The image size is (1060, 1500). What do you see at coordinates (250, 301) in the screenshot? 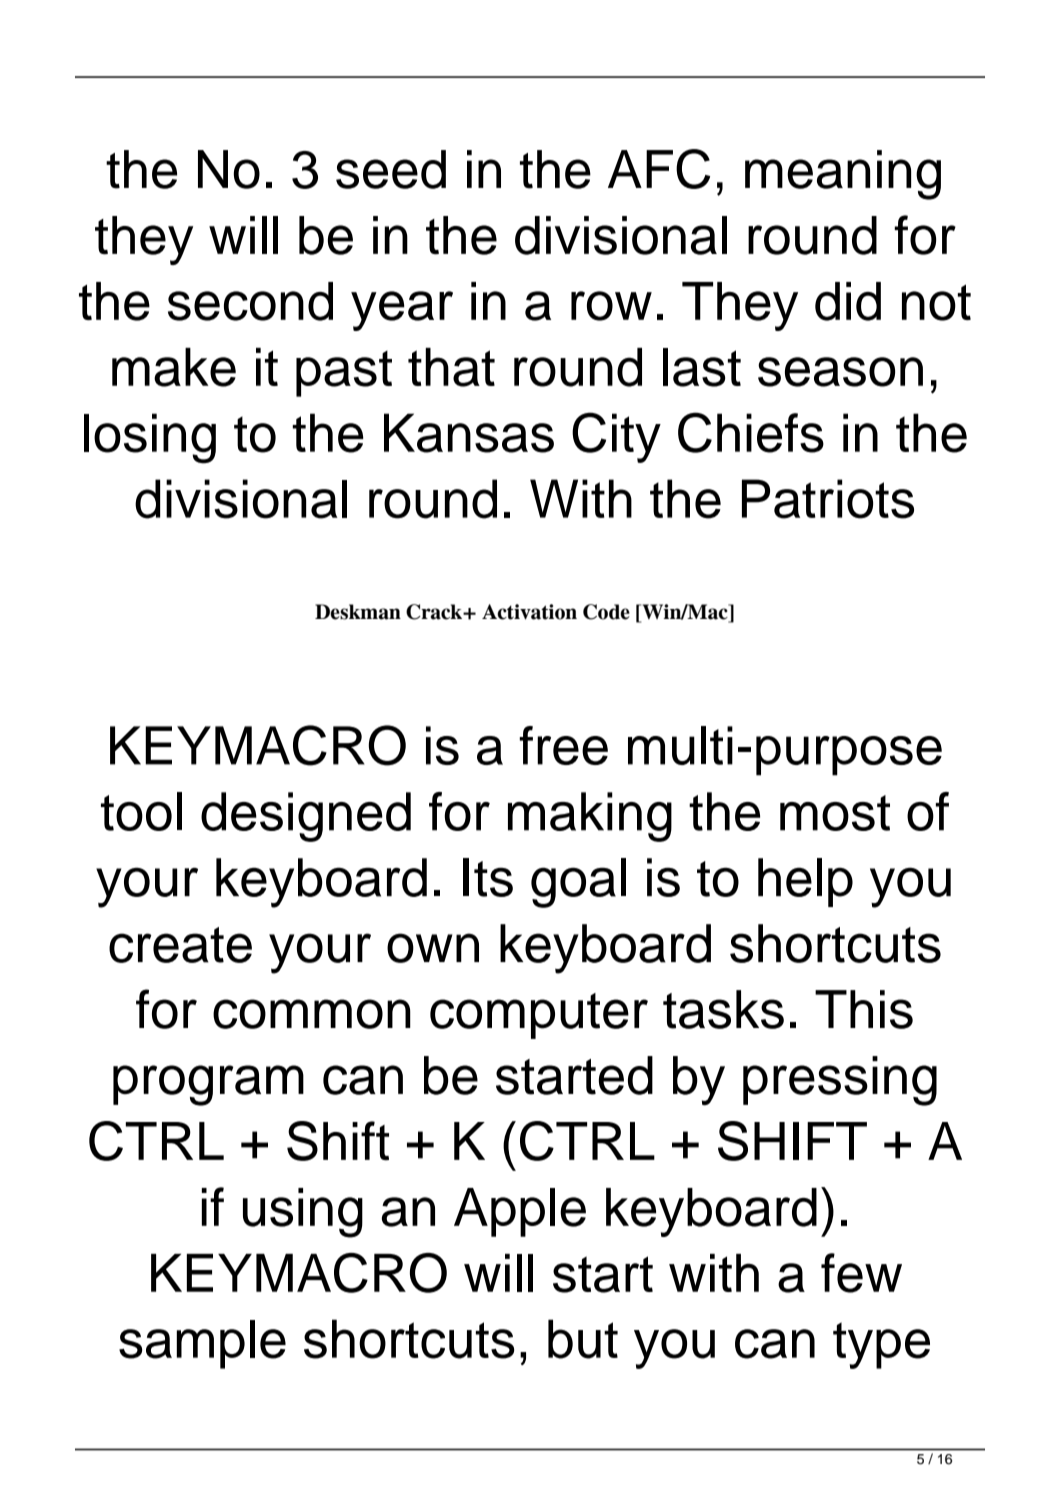
I see `second` at bounding box center [250, 301].
